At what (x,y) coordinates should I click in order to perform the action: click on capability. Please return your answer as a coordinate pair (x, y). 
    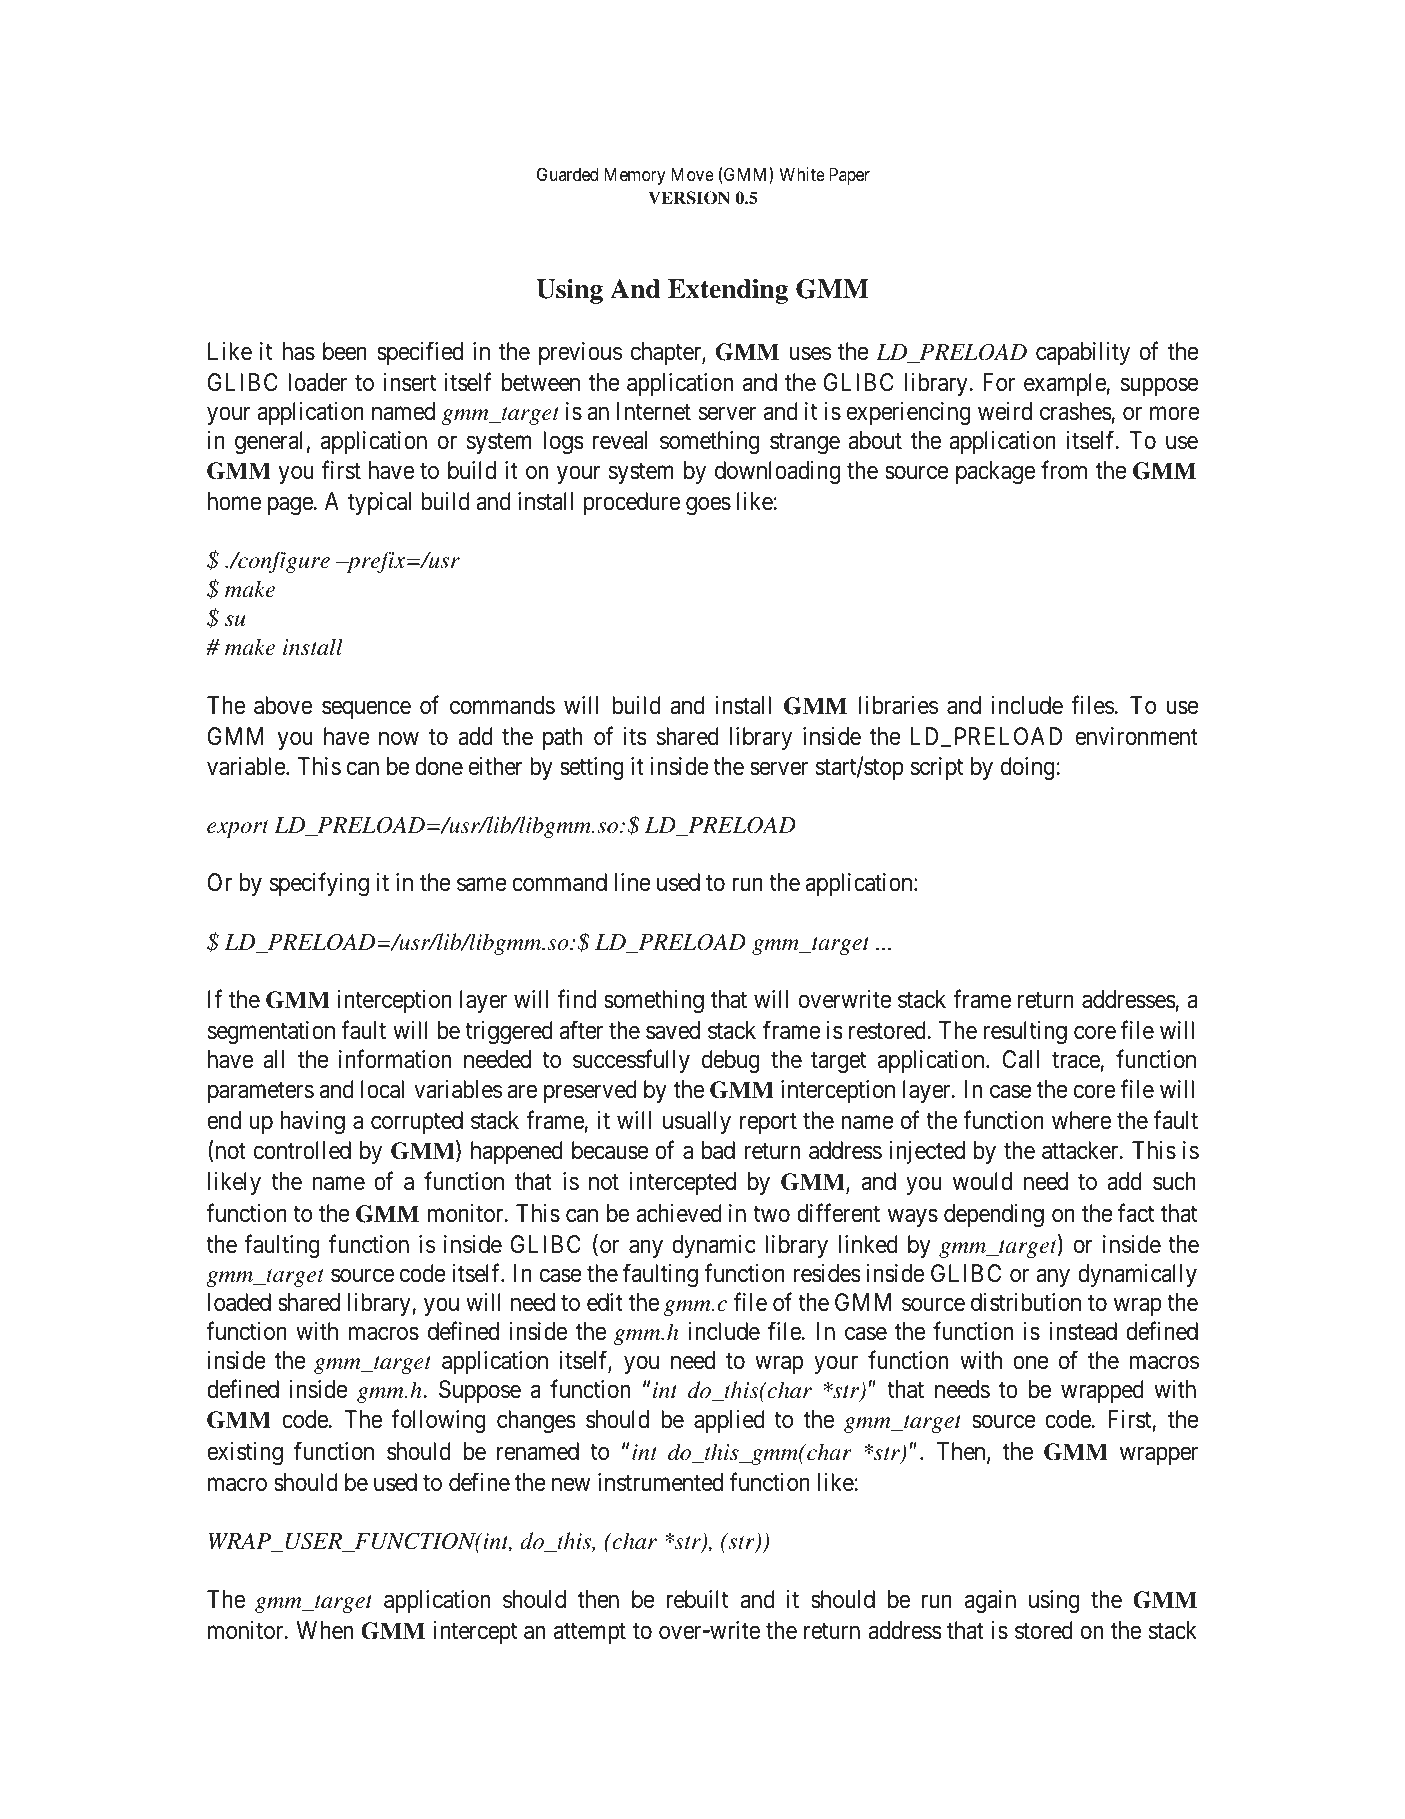
    Looking at the image, I should click on (1083, 353).
